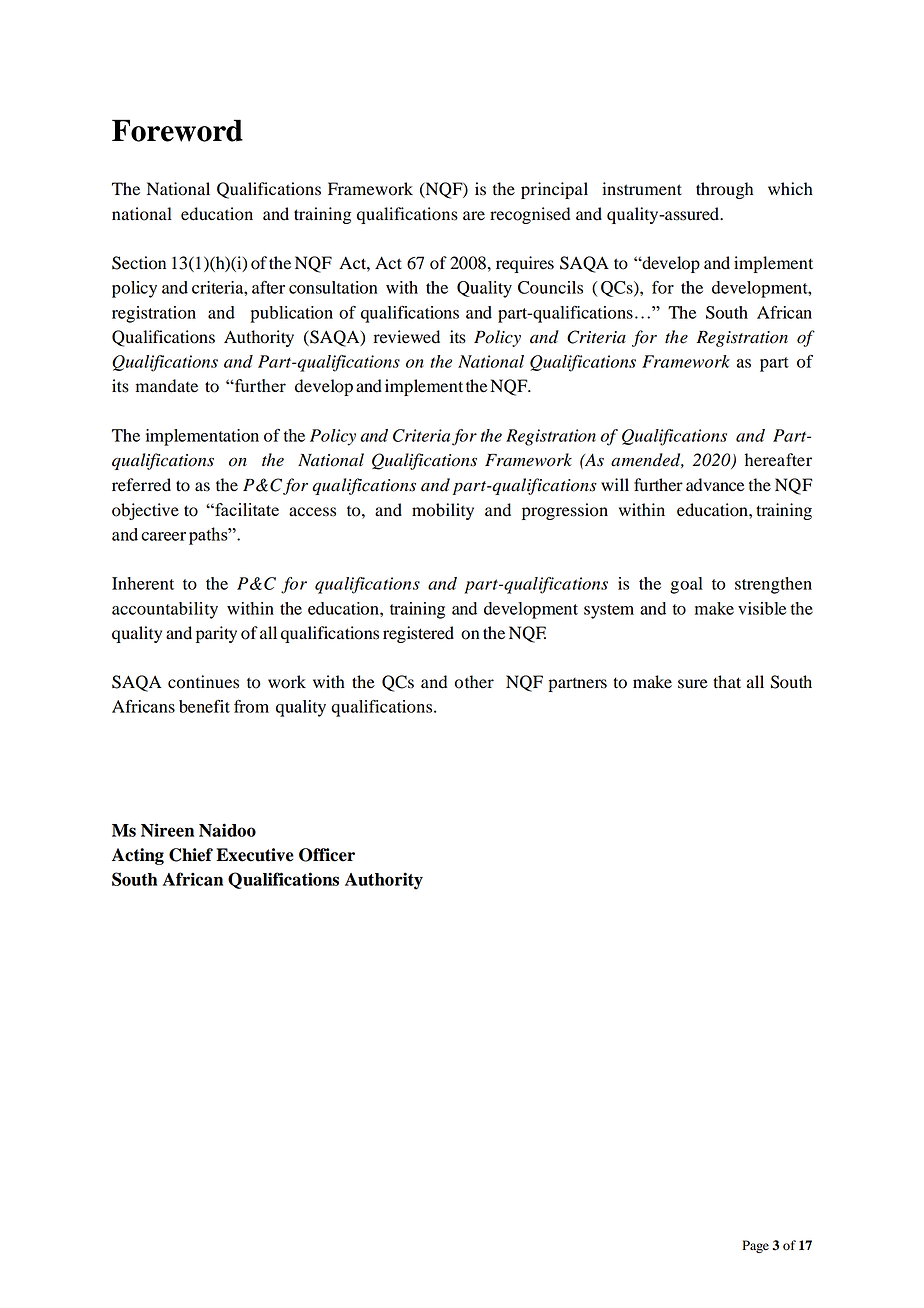 Image resolution: width=924 pixels, height=1308 pixels. What do you see at coordinates (756, 1246) in the screenshot?
I see `Page` at bounding box center [756, 1246].
